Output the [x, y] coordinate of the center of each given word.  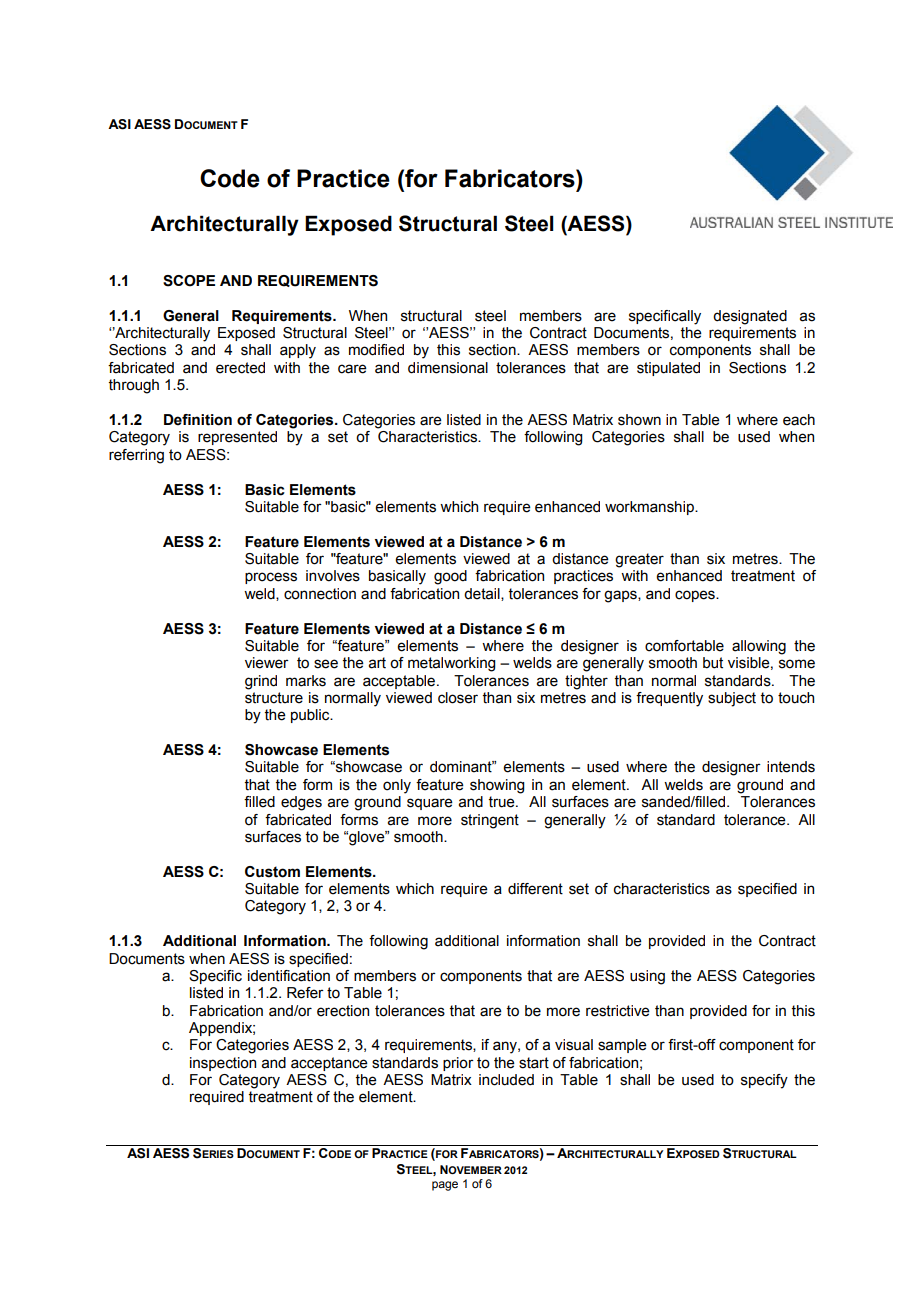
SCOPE [189, 281]
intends [791, 767]
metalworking [451, 664]
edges [301, 803]
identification [289, 976]
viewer [267, 663]
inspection [223, 1064]
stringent [490, 821]
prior [458, 1064]
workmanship [650, 508]
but [713, 663]
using [647, 977]
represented [237, 438]
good [450, 577]
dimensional [448, 368]
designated [750, 317]
